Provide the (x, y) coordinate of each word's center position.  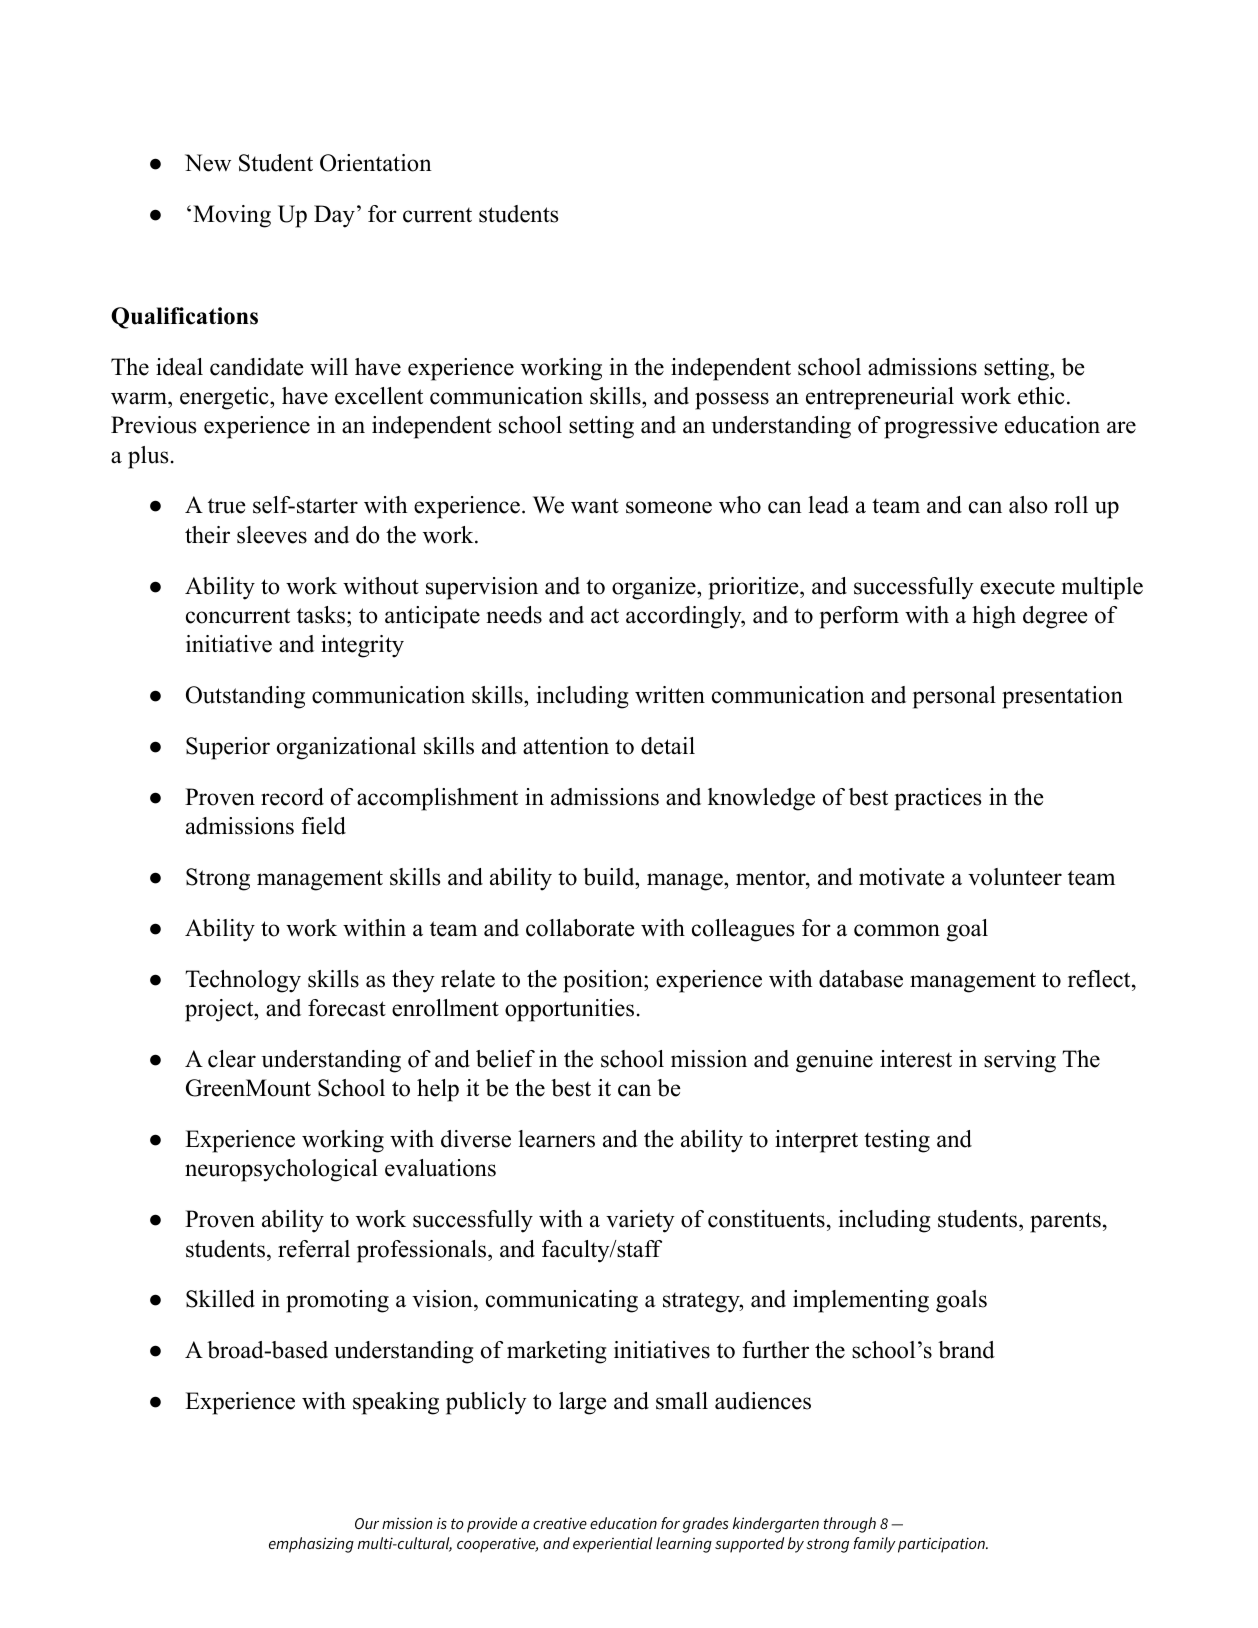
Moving (232, 216)
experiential (613, 1545)
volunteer (1015, 877)
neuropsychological (281, 1170)
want (595, 506)
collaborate (580, 928)
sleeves (272, 535)
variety (640, 1221)
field (323, 826)
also (1028, 505)
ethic (1041, 396)
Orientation (376, 163)
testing (897, 1141)
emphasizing (311, 1545)
